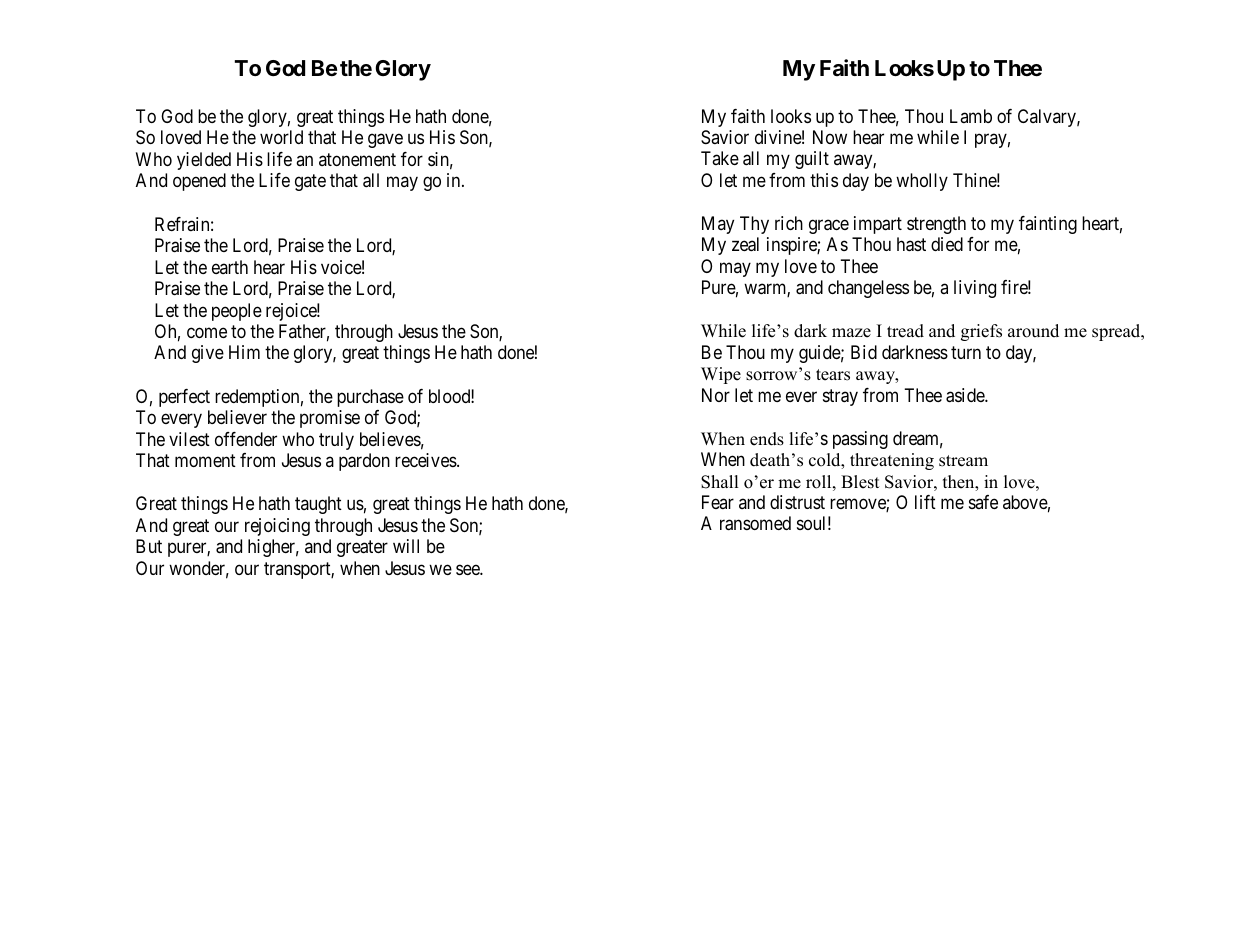  I want to click on Lamb, so click(971, 116).
